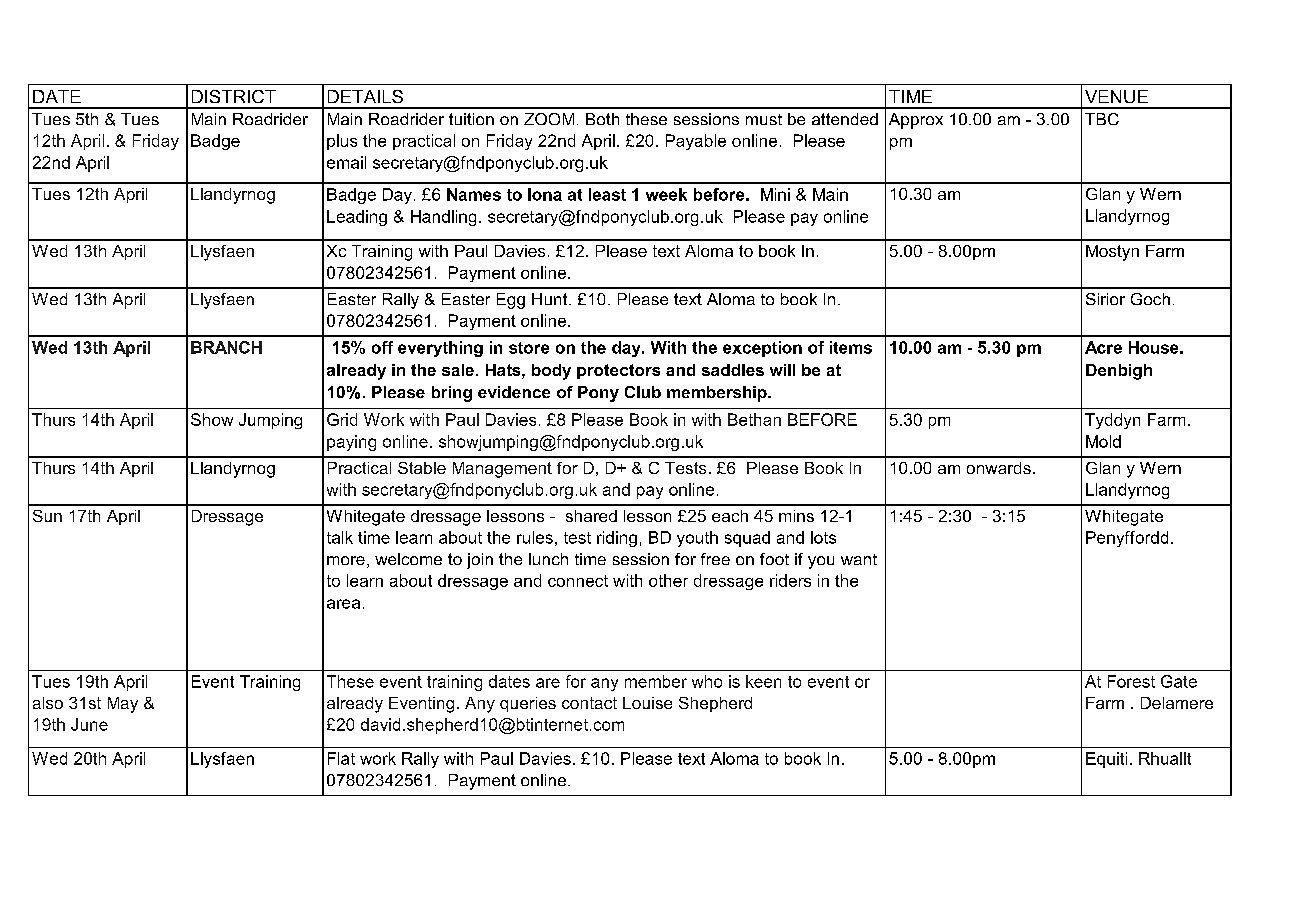 This page has height=924, width=1308. I want to click on contact, so click(589, 703).
